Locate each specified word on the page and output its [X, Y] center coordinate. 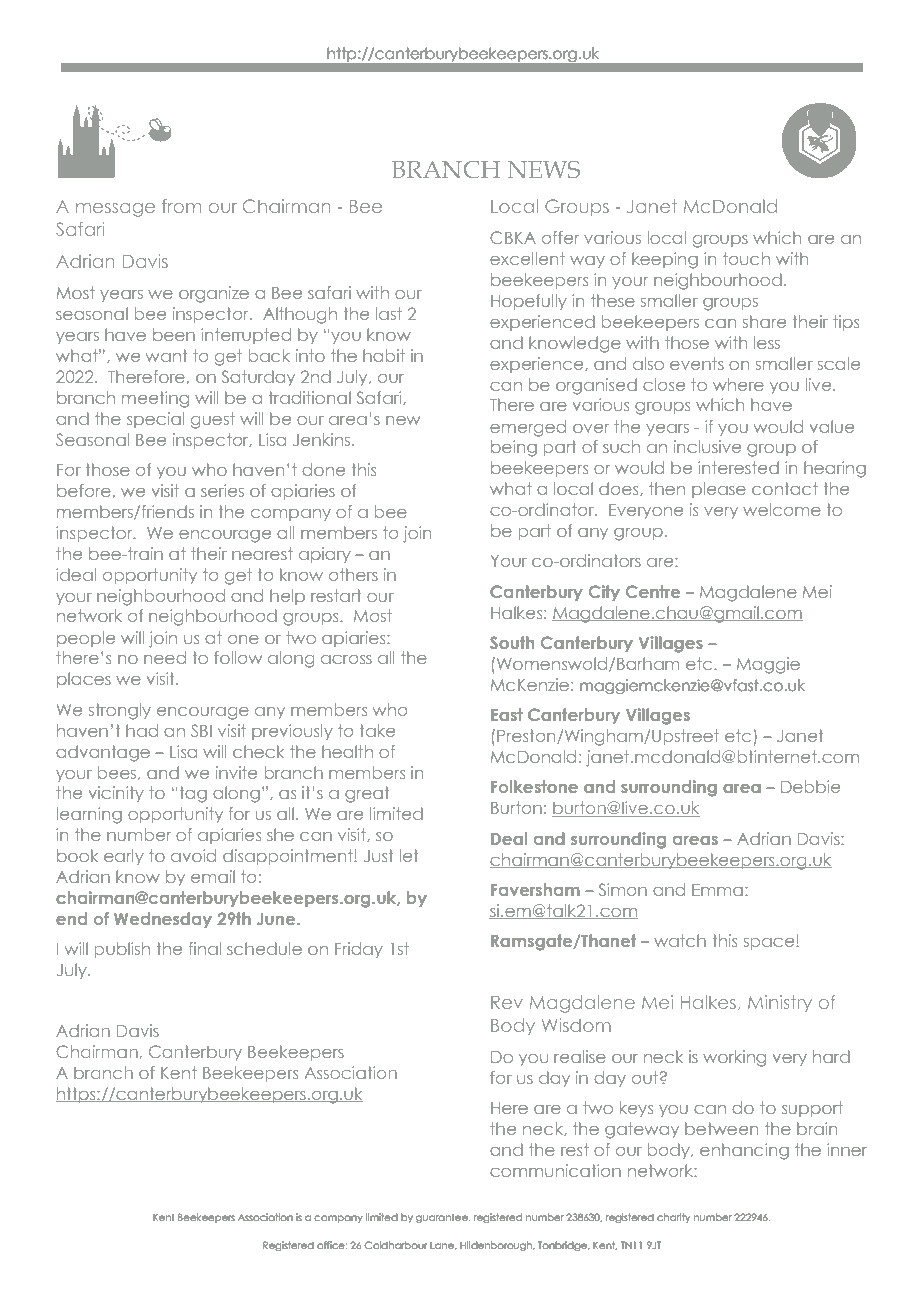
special [155, 420]
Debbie [810, 786]
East [507, 714]
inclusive [707, 446]
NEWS [544, 169]
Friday [359, 950]
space [770, 944]
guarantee [443, 1218]
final [205, 948]
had [142, 730]
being [514, 448]
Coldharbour [395, 1245]
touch [746, 258]
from [181, 206]
